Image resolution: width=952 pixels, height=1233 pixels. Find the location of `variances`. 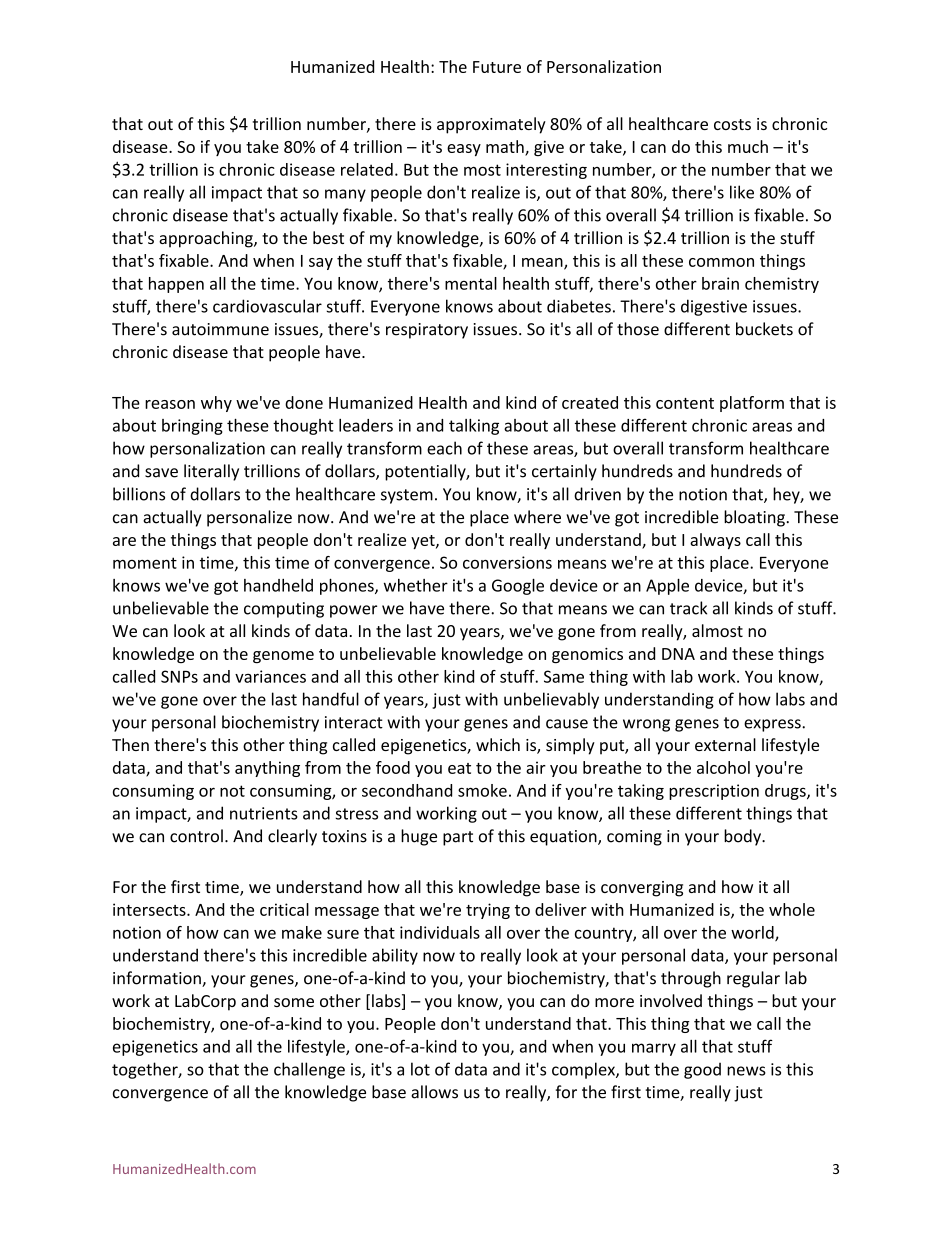

variances is located at coordinates (270, 676).
